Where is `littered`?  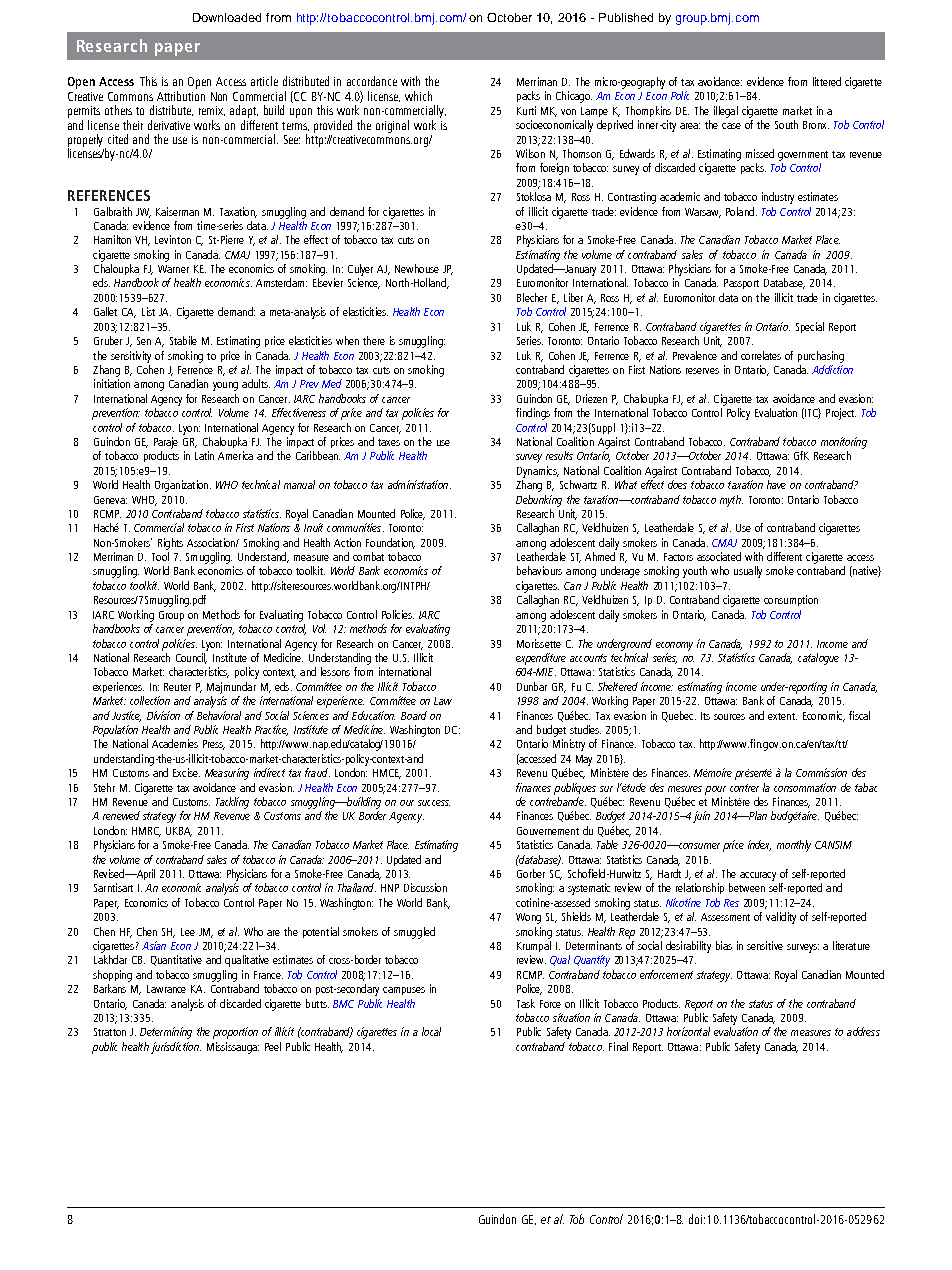 littered is located at coordinates (827, 81).
